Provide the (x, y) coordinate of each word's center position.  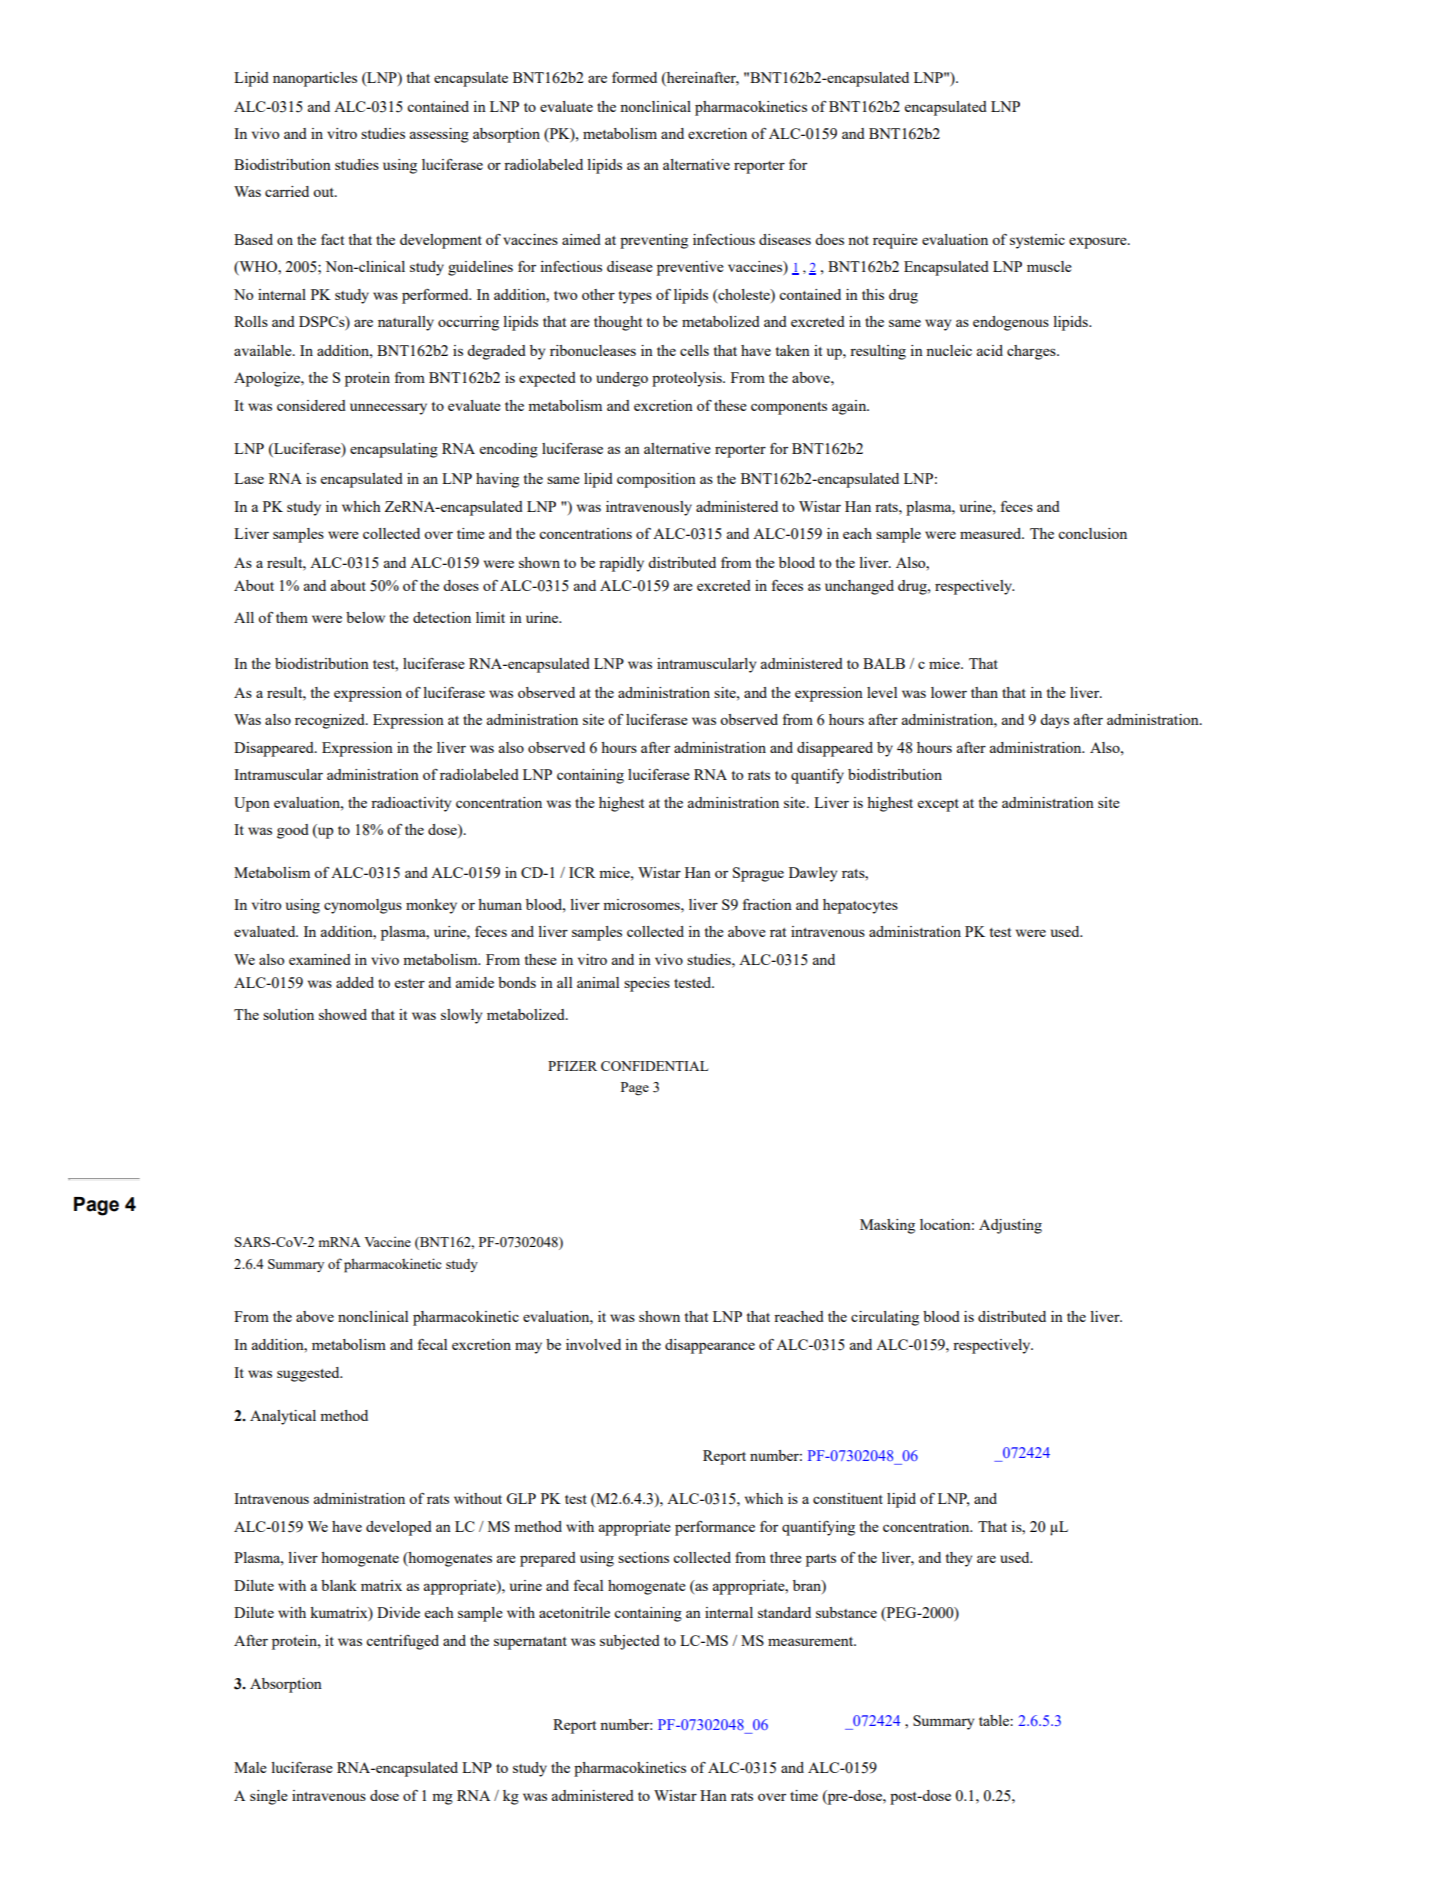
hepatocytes (860, 906)
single (269, 1797)
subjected (630, 1642)
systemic (1037, 241)
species (647, 984)
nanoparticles (315, 79)
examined (320, 959)
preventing (654, 241)
